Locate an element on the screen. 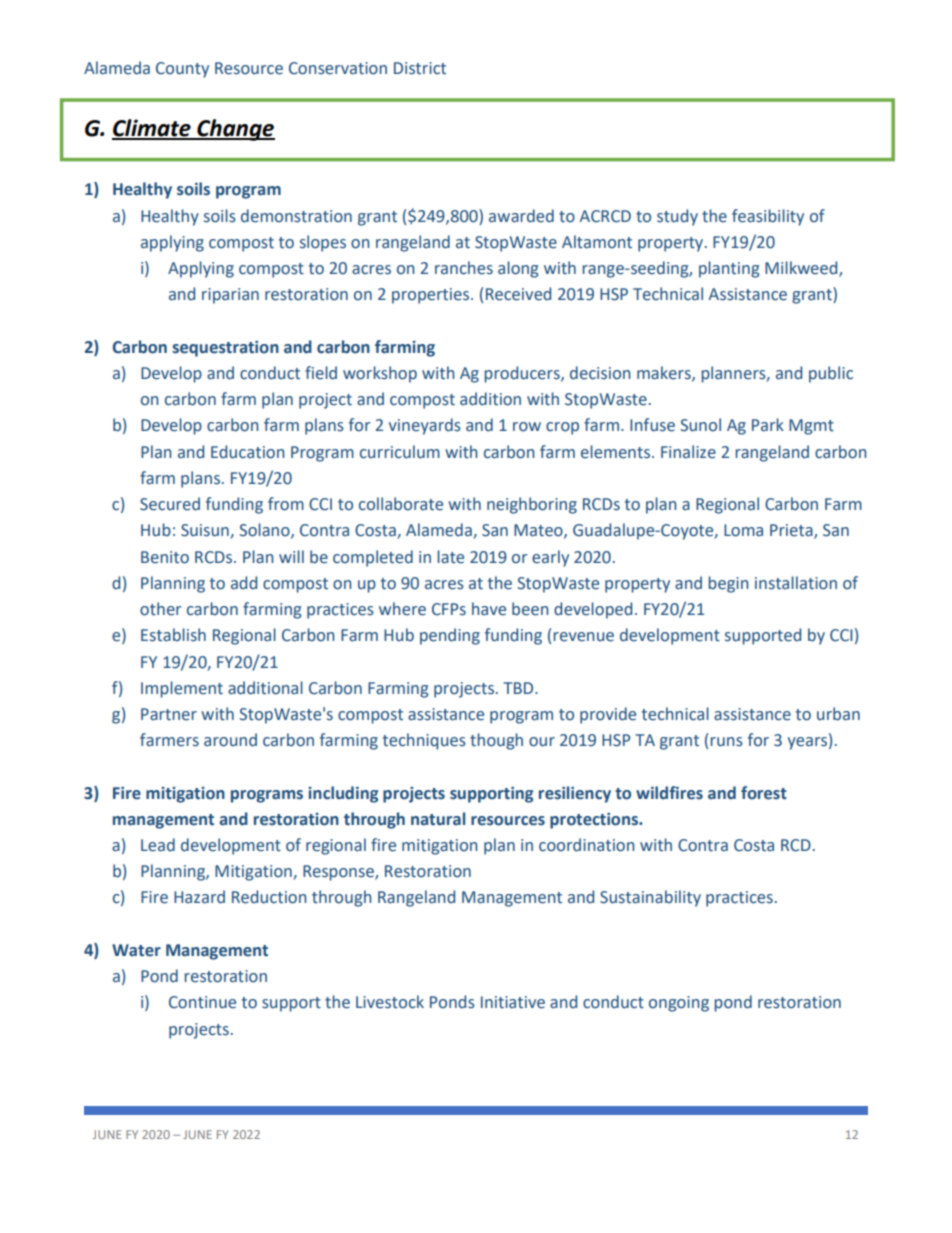  District is located at coordinates (420, 68).
